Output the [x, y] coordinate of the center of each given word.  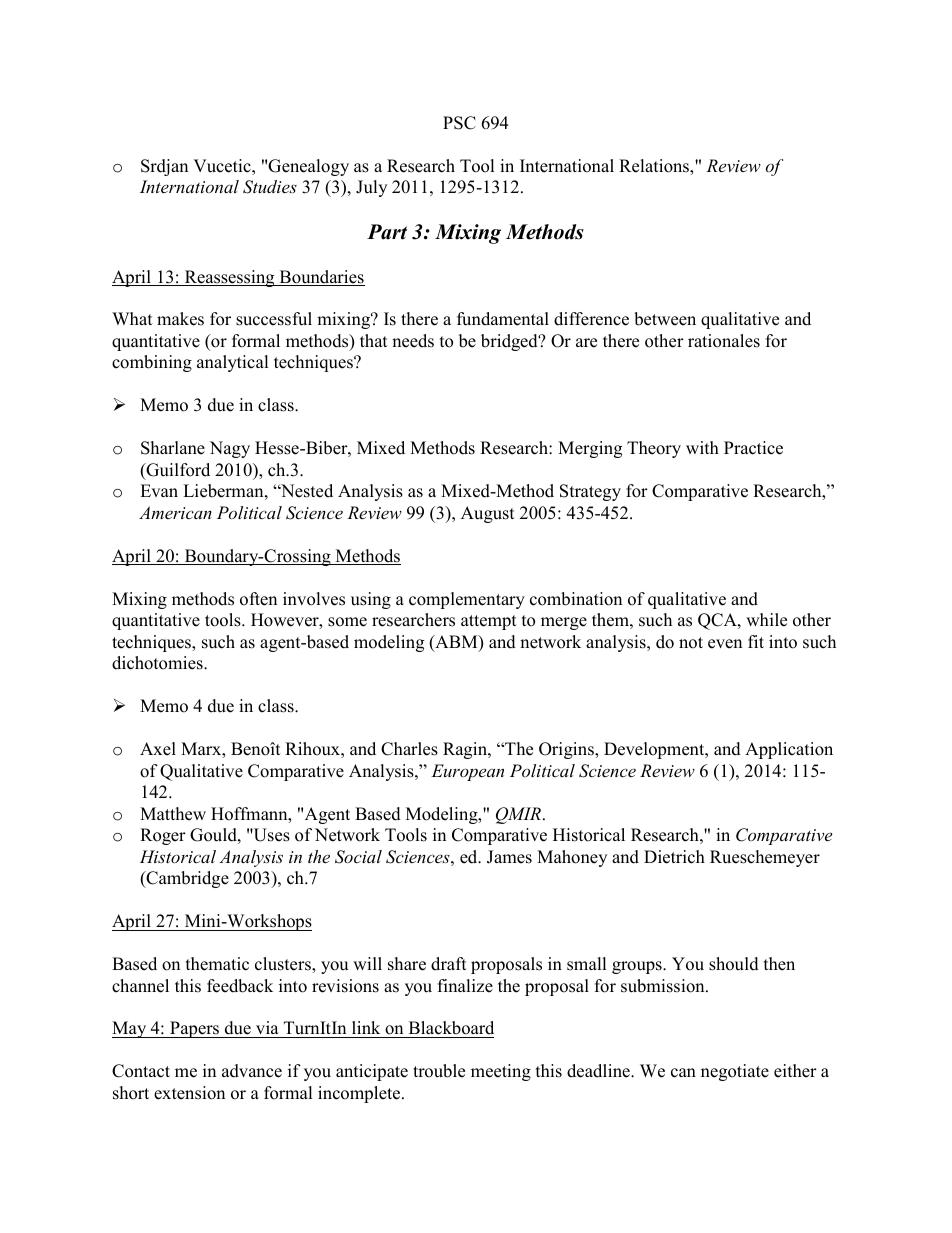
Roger [163, 836]
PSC [459, 123]
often [258, 599]
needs [413, 341]
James [509, 857]
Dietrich [674, 857]
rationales [724, 341]
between [665, 319]
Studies [270, 187]
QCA [718, 621]
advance [252, 1071]
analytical [233, 363]
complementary [467, 600]
